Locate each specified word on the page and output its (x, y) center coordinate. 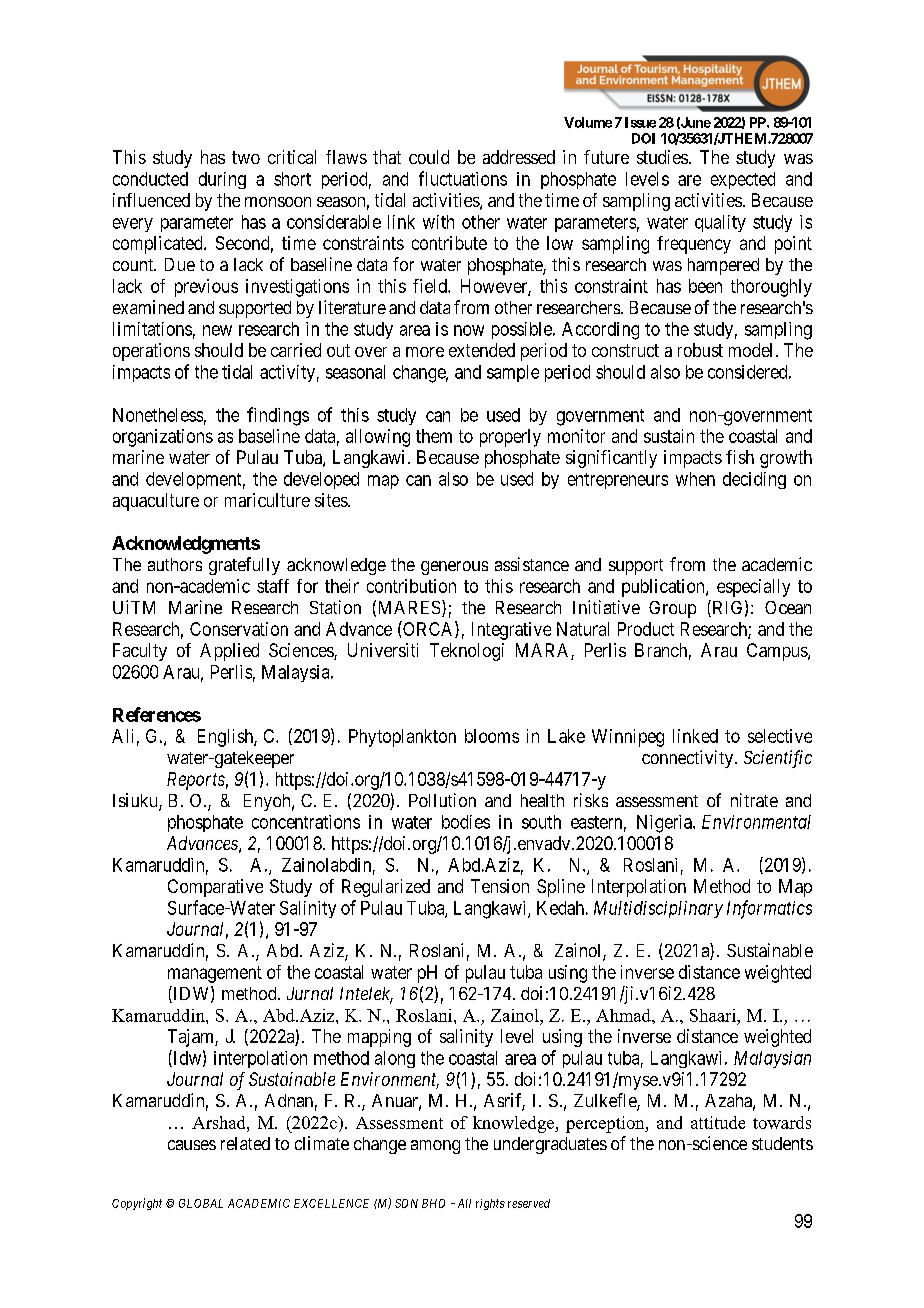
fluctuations (463, 178)
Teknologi (467, 652)
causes (192, 1145)
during (222, 180)
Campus (778, 652)
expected (743, 180)
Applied (229, 652)
